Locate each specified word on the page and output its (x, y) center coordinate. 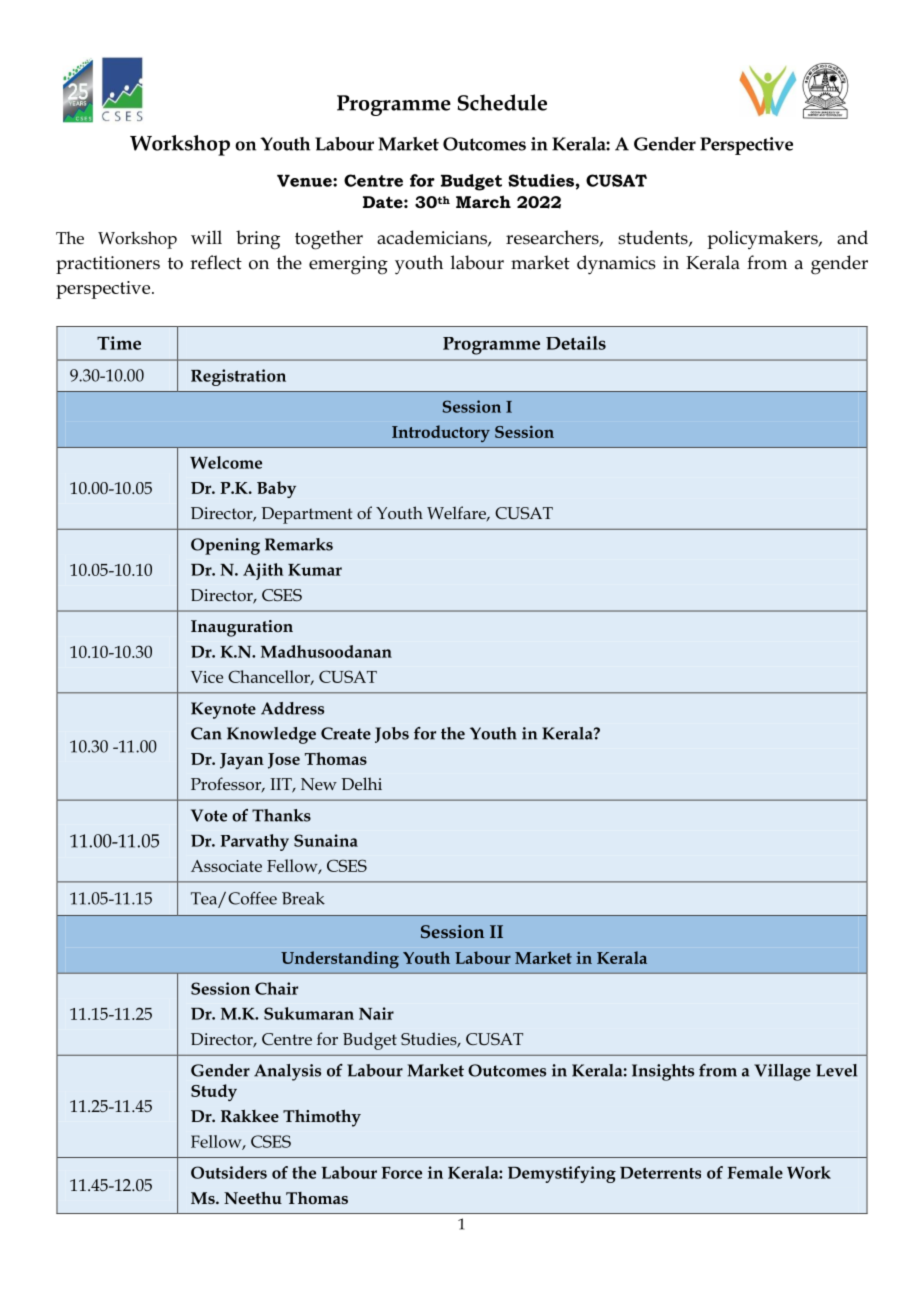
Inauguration (242, 628)
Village (782, 1072)
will (206, 237)
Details (576, 343)
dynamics (616, 265)
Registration (238, 377)
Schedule (502, 102)
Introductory (441, 433)
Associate (226, 866)
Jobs (392, 735)
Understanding (340, 960)
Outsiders (229, 1172)
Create (346, 733)
